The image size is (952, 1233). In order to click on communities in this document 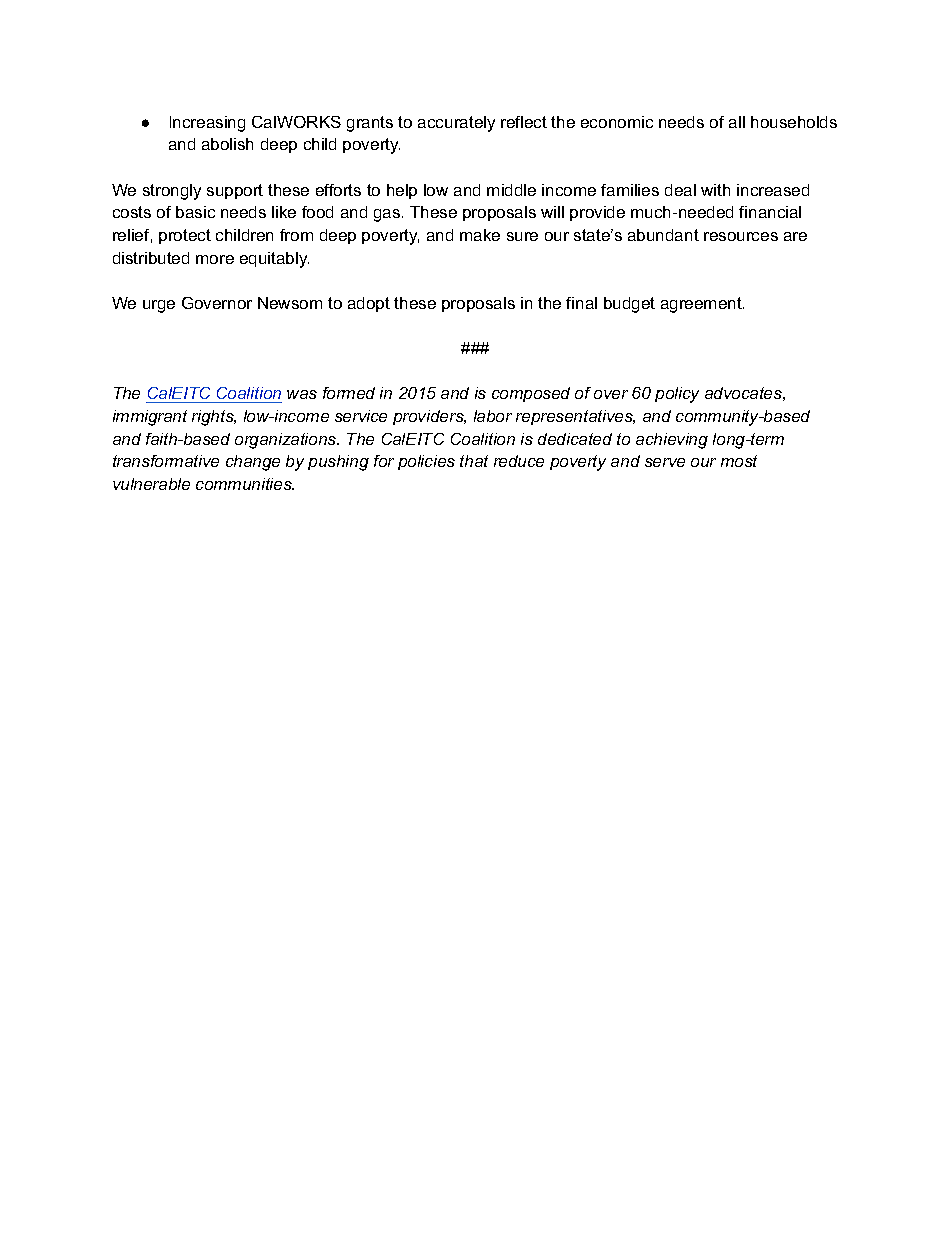, I will do `click(245, 484)`.
